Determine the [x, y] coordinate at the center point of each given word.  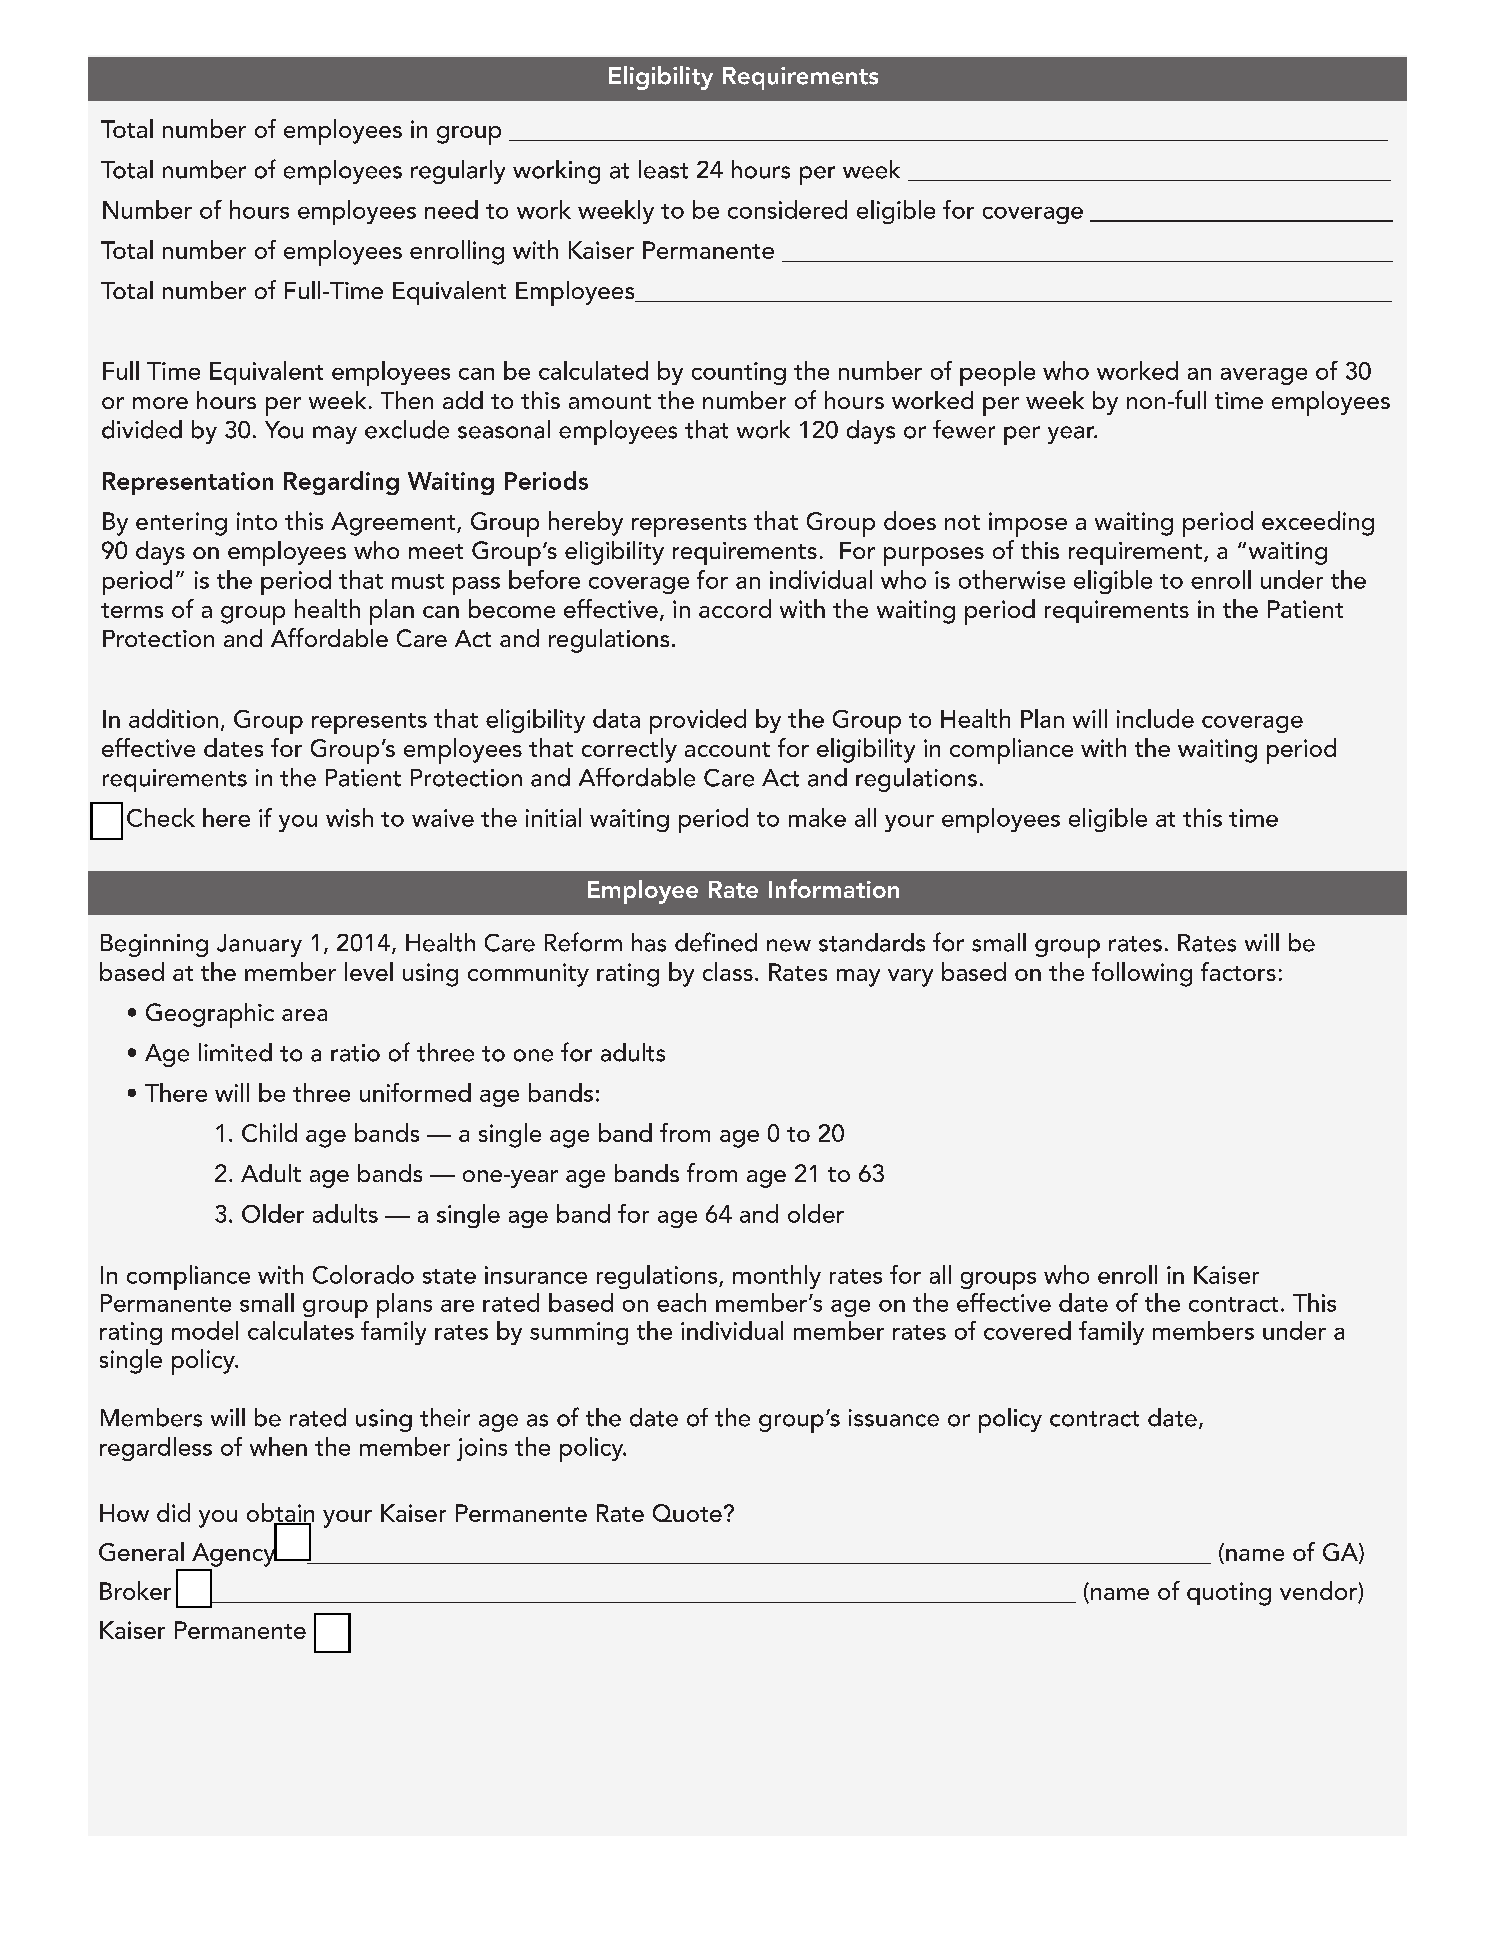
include [1155, 718]
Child [269, 1132]
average [1264, 376]
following [1142, 974]
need [451, 209]
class [728, 971]
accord [735, 608]
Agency [235, 1554]
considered [787, 209]
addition [173, 718]
